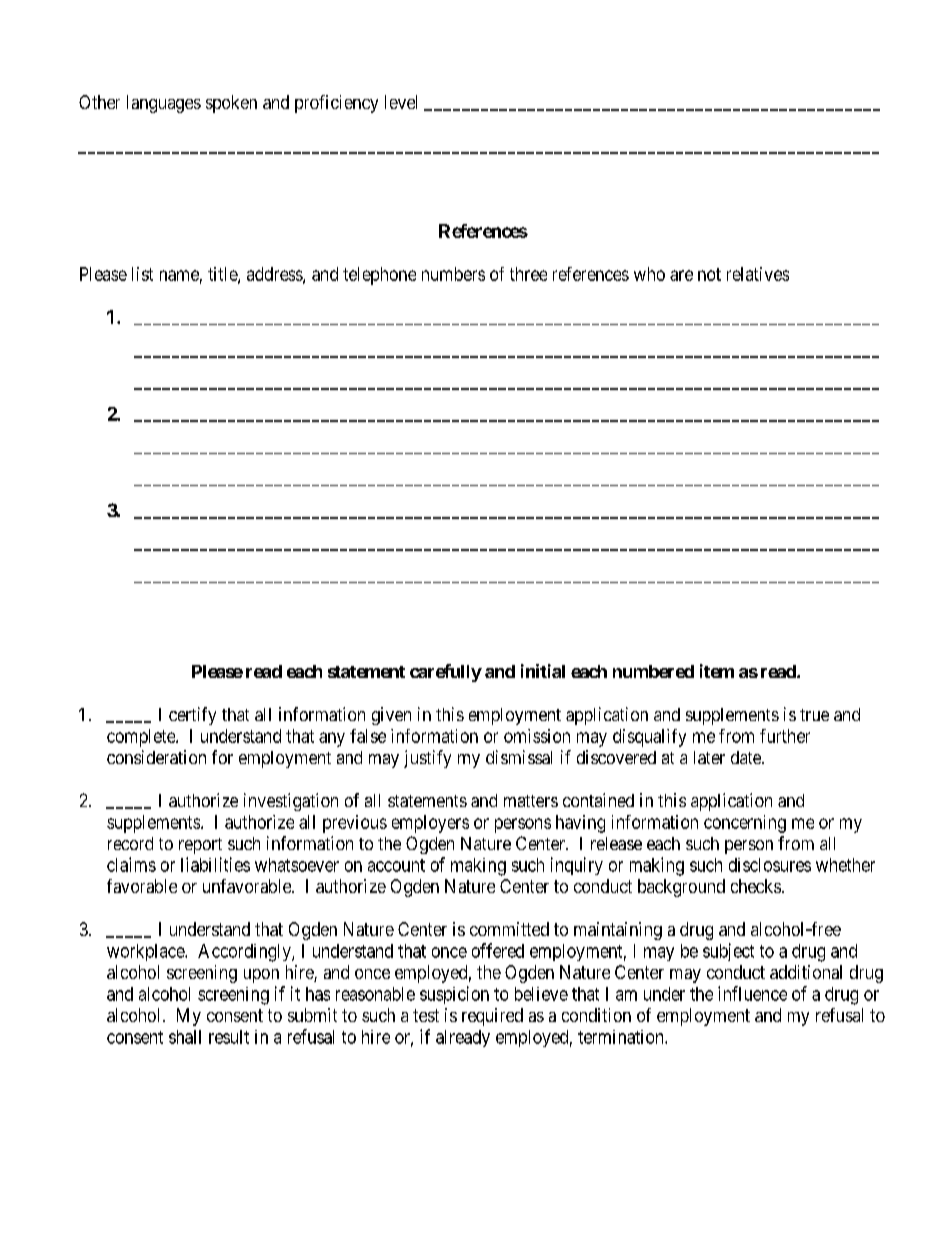  Describe the element at coordinates (401, 102) in the screenshot. I see `level` at that location.
